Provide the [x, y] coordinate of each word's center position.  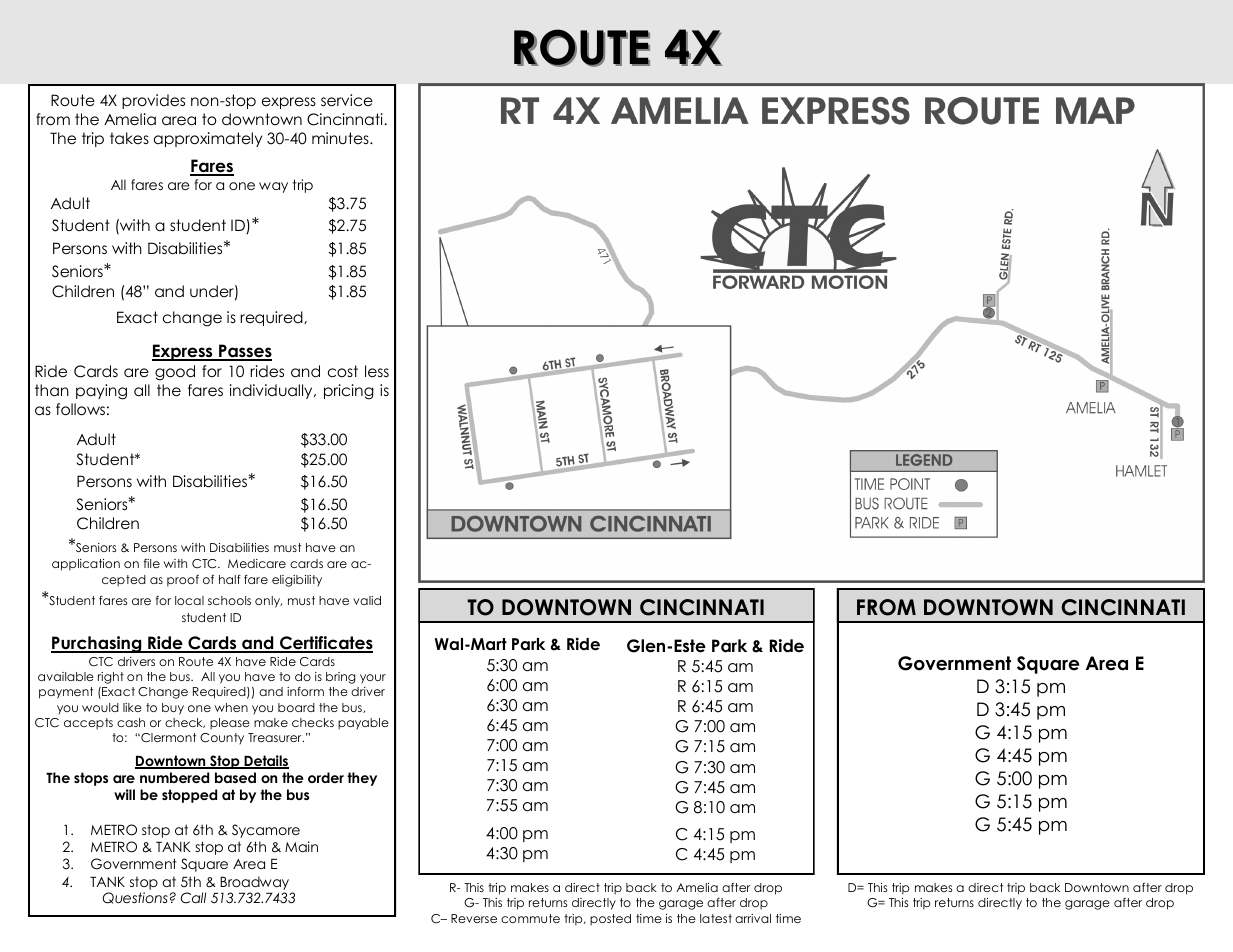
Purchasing [97, 644]
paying [101, 392]
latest [716, 918]
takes [129, 138]
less [377, 371]
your [373, 679]
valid [367, 600]
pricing [349, 392]
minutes [341, 138]
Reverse [474, 918]
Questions [135, 898]
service [347, 100]
